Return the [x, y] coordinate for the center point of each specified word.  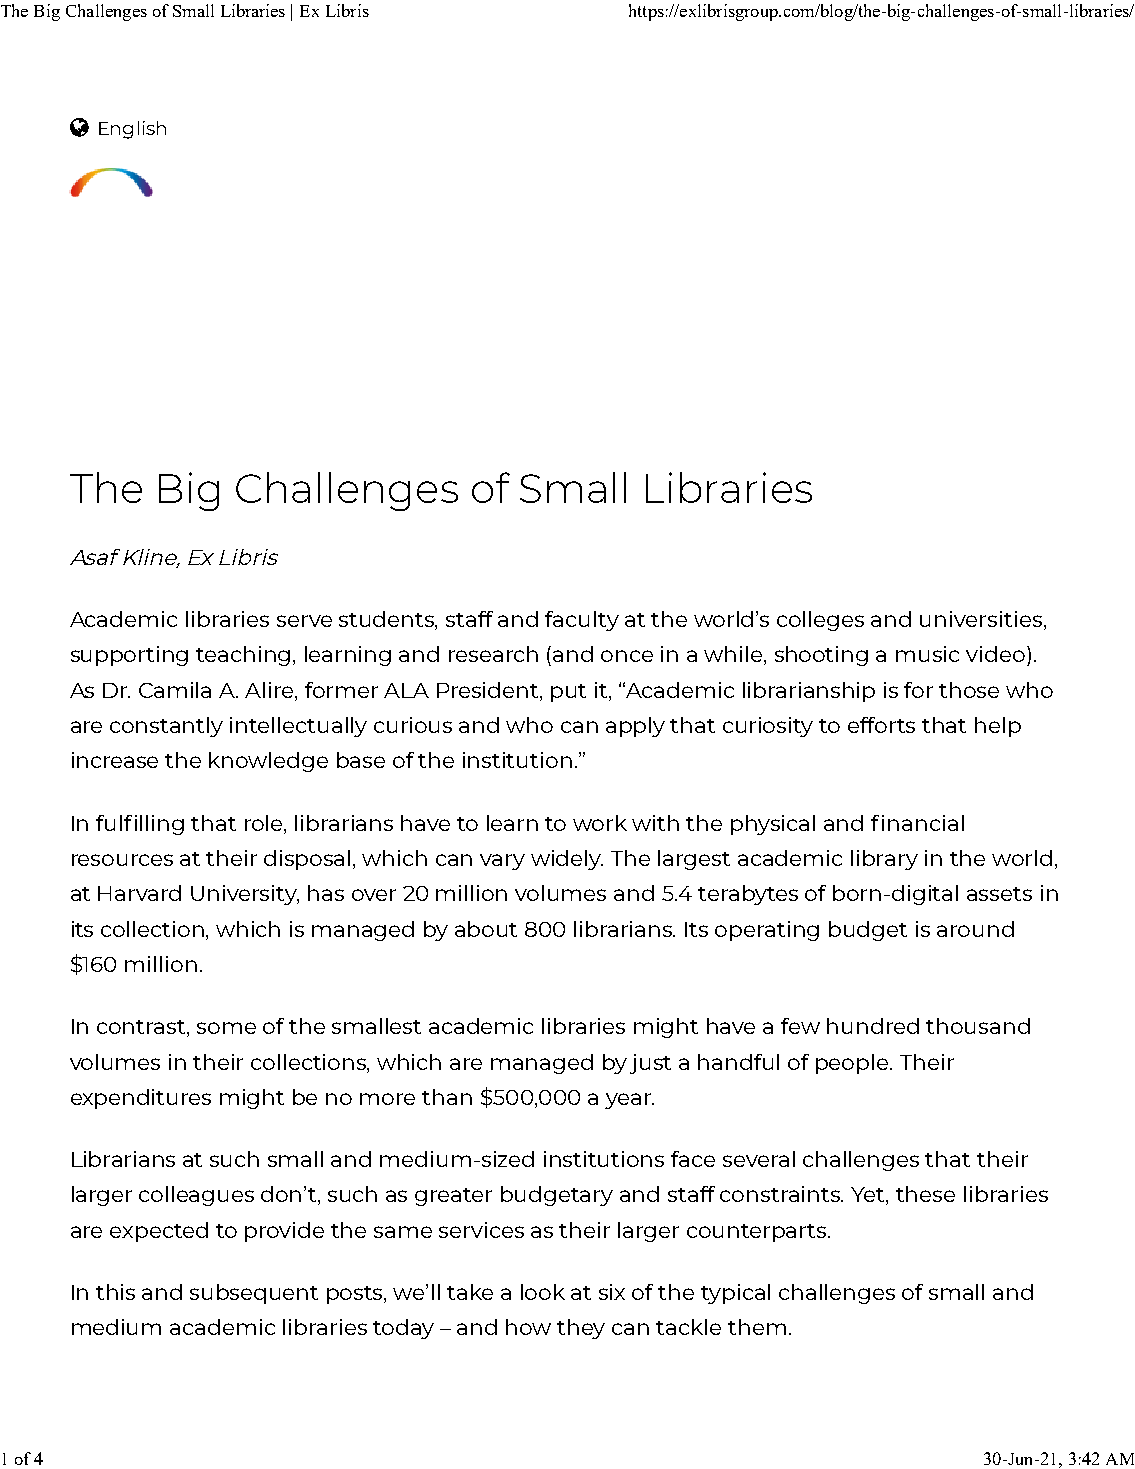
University [245, 895]
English [132, 130]
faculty [582, 621]
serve [304, 621]
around [975, 929]
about [486, 929]
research [493, 654]
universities [981, 619]
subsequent [254, 1294]
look [543, 1292]
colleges [820, 621]
